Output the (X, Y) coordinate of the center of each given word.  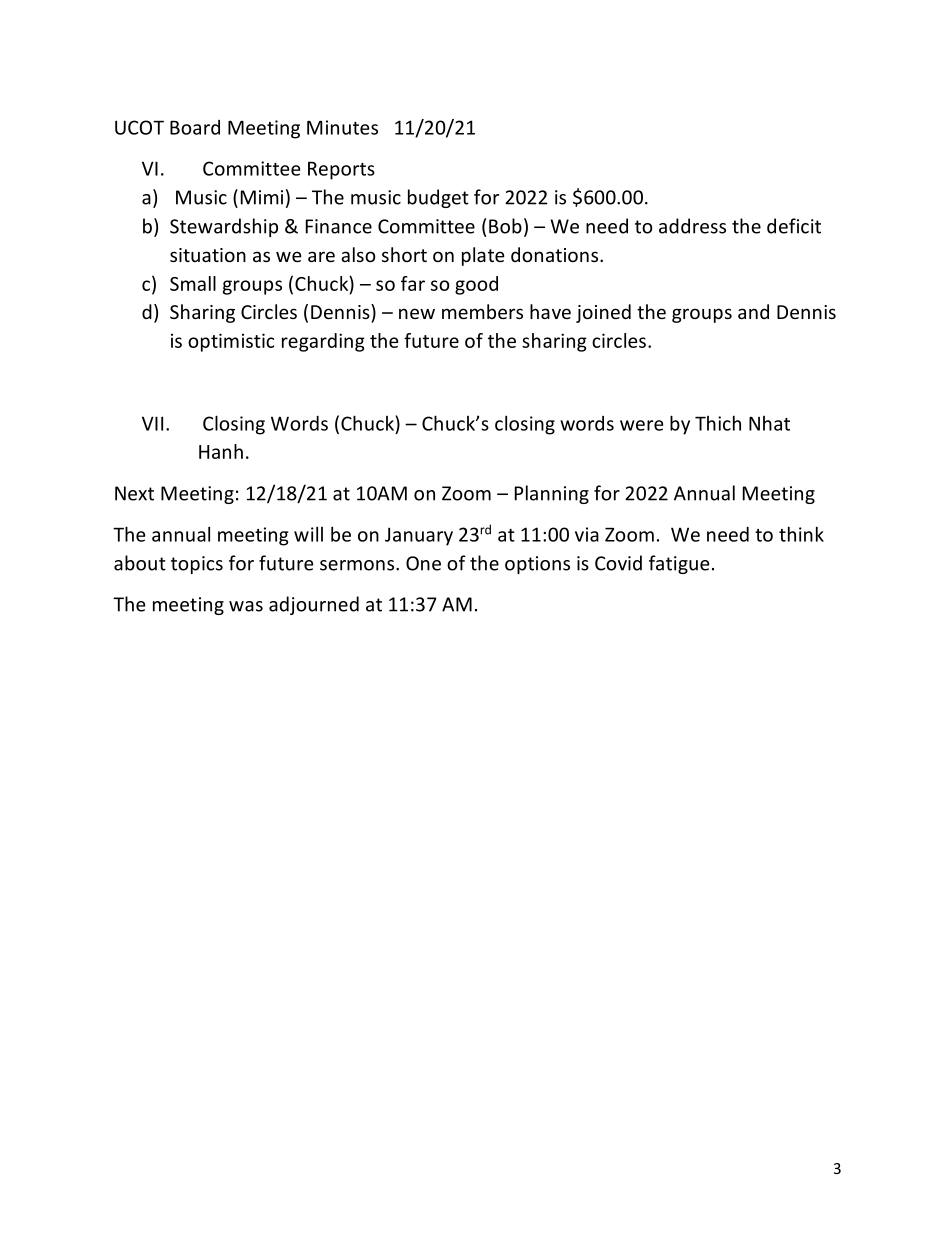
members (482, 311)
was (246, 606)
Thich (718, 423)
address (692, 226)
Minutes (342, 127)
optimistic (231, 342)
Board (195, 127)
